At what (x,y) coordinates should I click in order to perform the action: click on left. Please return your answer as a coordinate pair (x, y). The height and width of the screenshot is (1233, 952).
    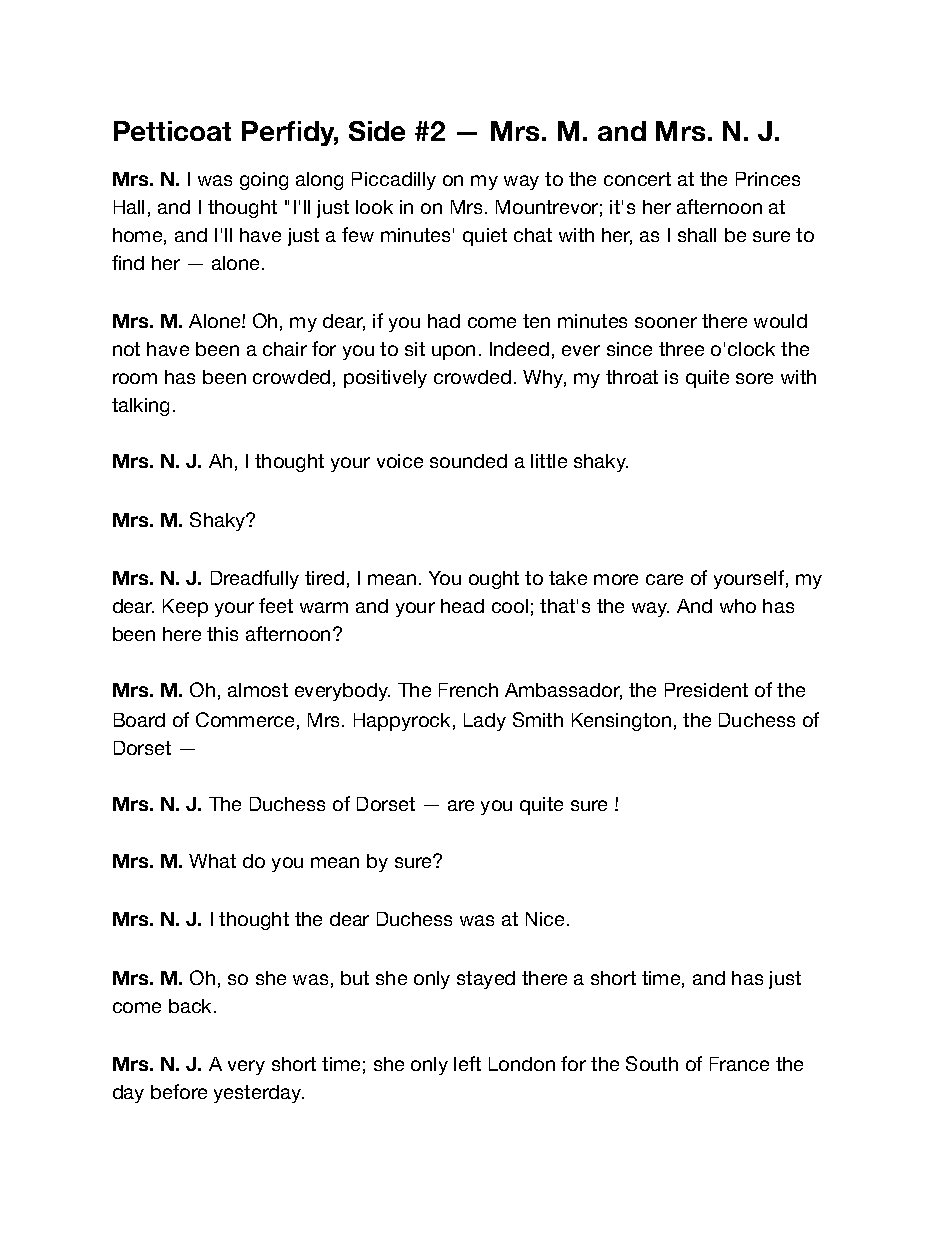
    Looking at the image, I should click on (467, 1063).
